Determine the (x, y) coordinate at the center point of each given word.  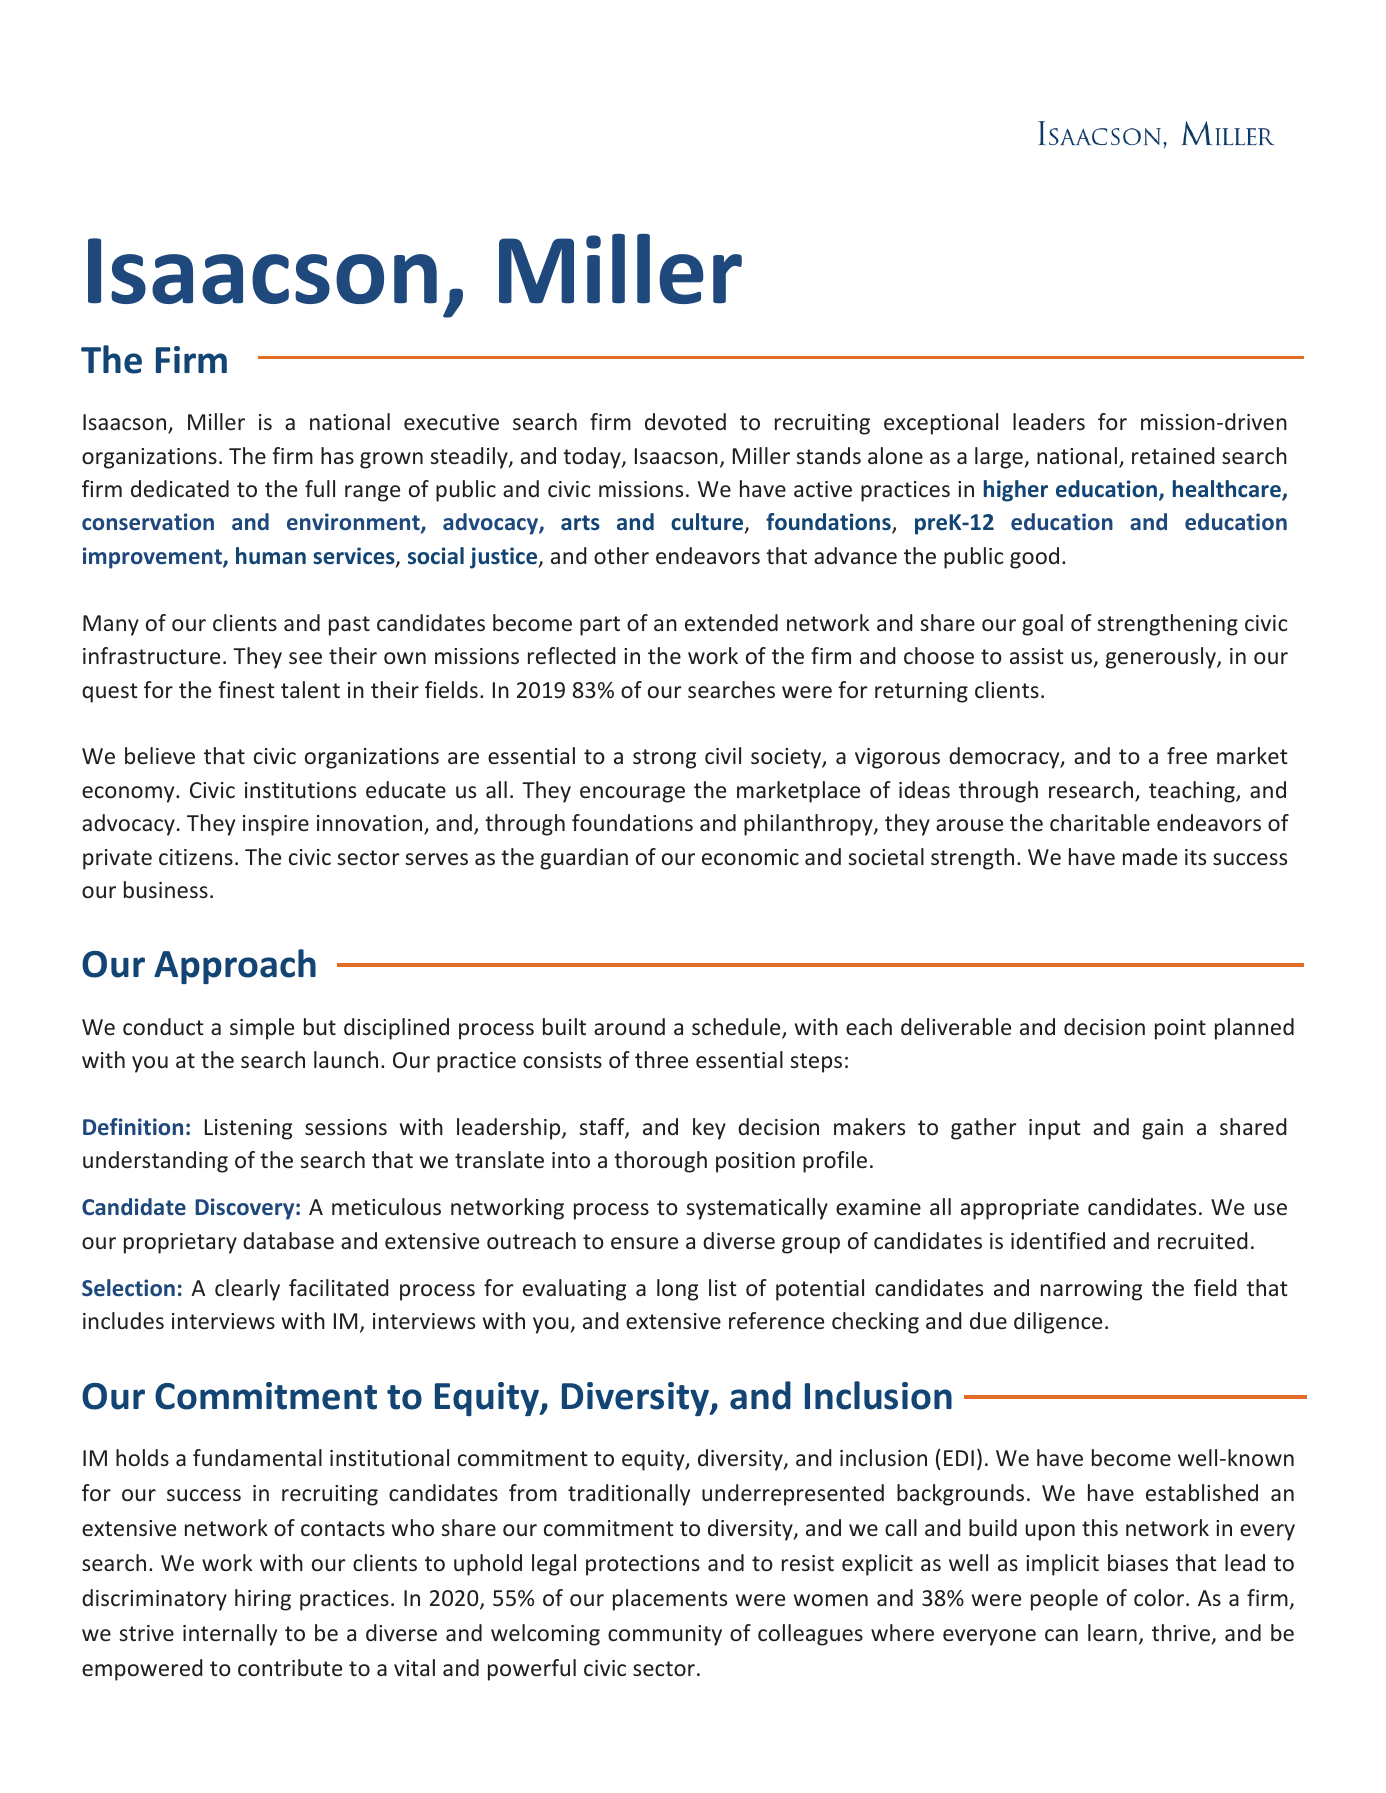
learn (1112, 1632)
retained (1173, 455)
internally (230, 1635)
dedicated (180, 488)
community (665, 1635)
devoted (685, 421)
